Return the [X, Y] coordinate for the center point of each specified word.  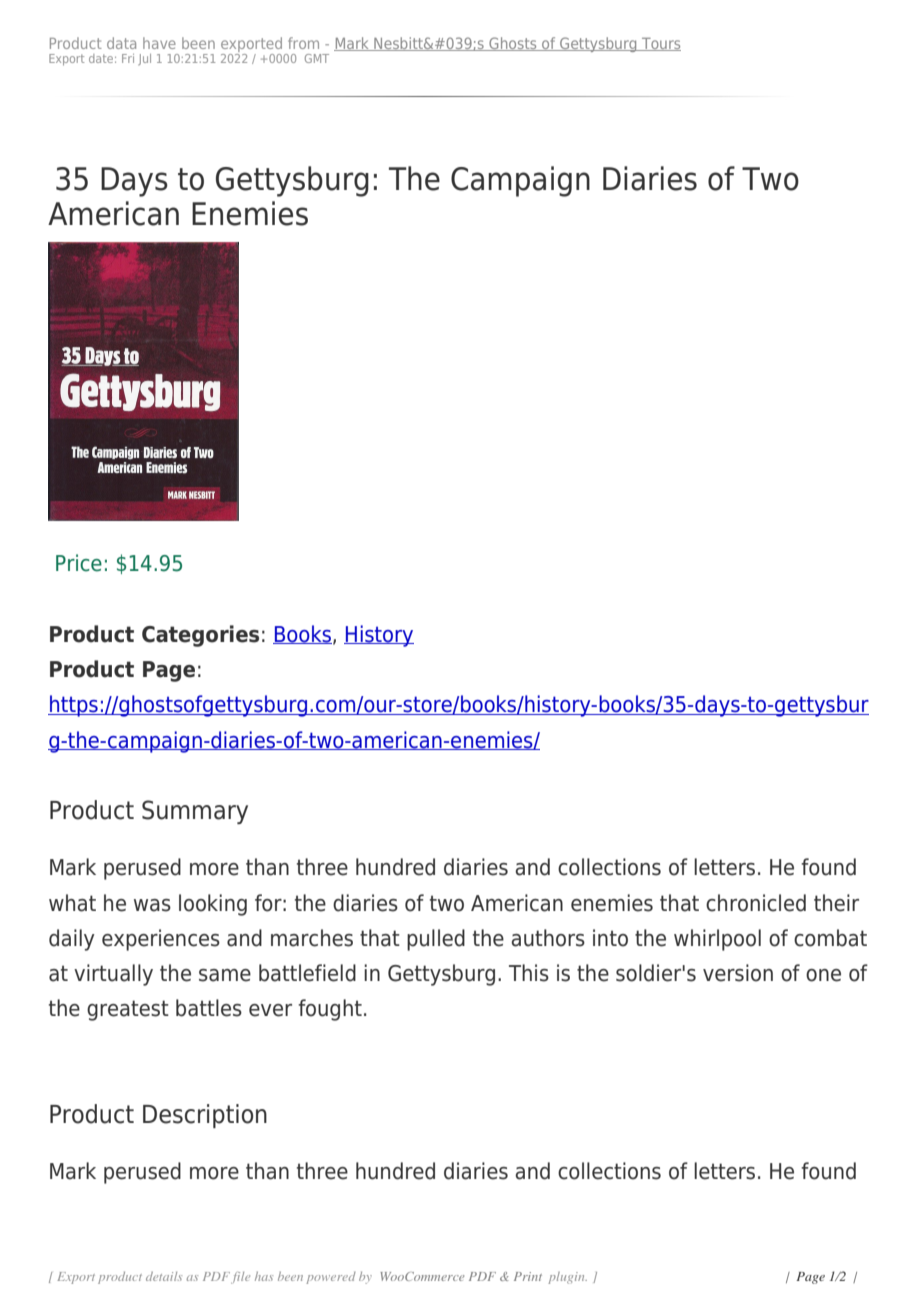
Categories [200, 636]
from [303, 43]
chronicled [756, 903]
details [164, 1276]
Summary [195, 812]
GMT [317, 58]
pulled [436, 940]
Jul [144, 59]
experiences [161, 940]
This [529, 973]
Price [79, 563]
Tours [660, 44]
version [738, 973]
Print [528, 1276]
